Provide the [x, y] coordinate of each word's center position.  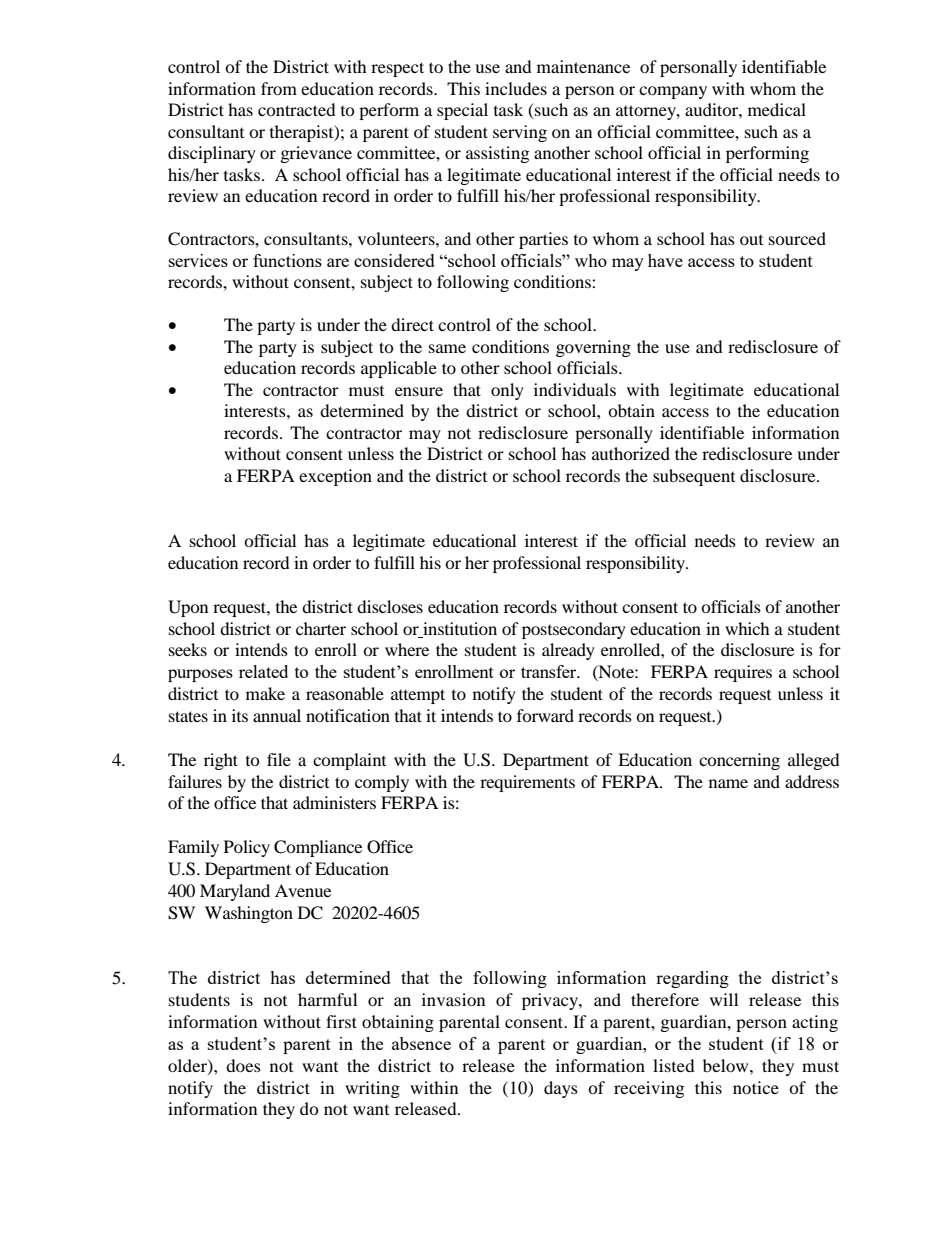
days [561, 1089]
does [243, 1065]
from [279, 88]
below [727, 1065]
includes [516, 88]
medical [777, 109]
